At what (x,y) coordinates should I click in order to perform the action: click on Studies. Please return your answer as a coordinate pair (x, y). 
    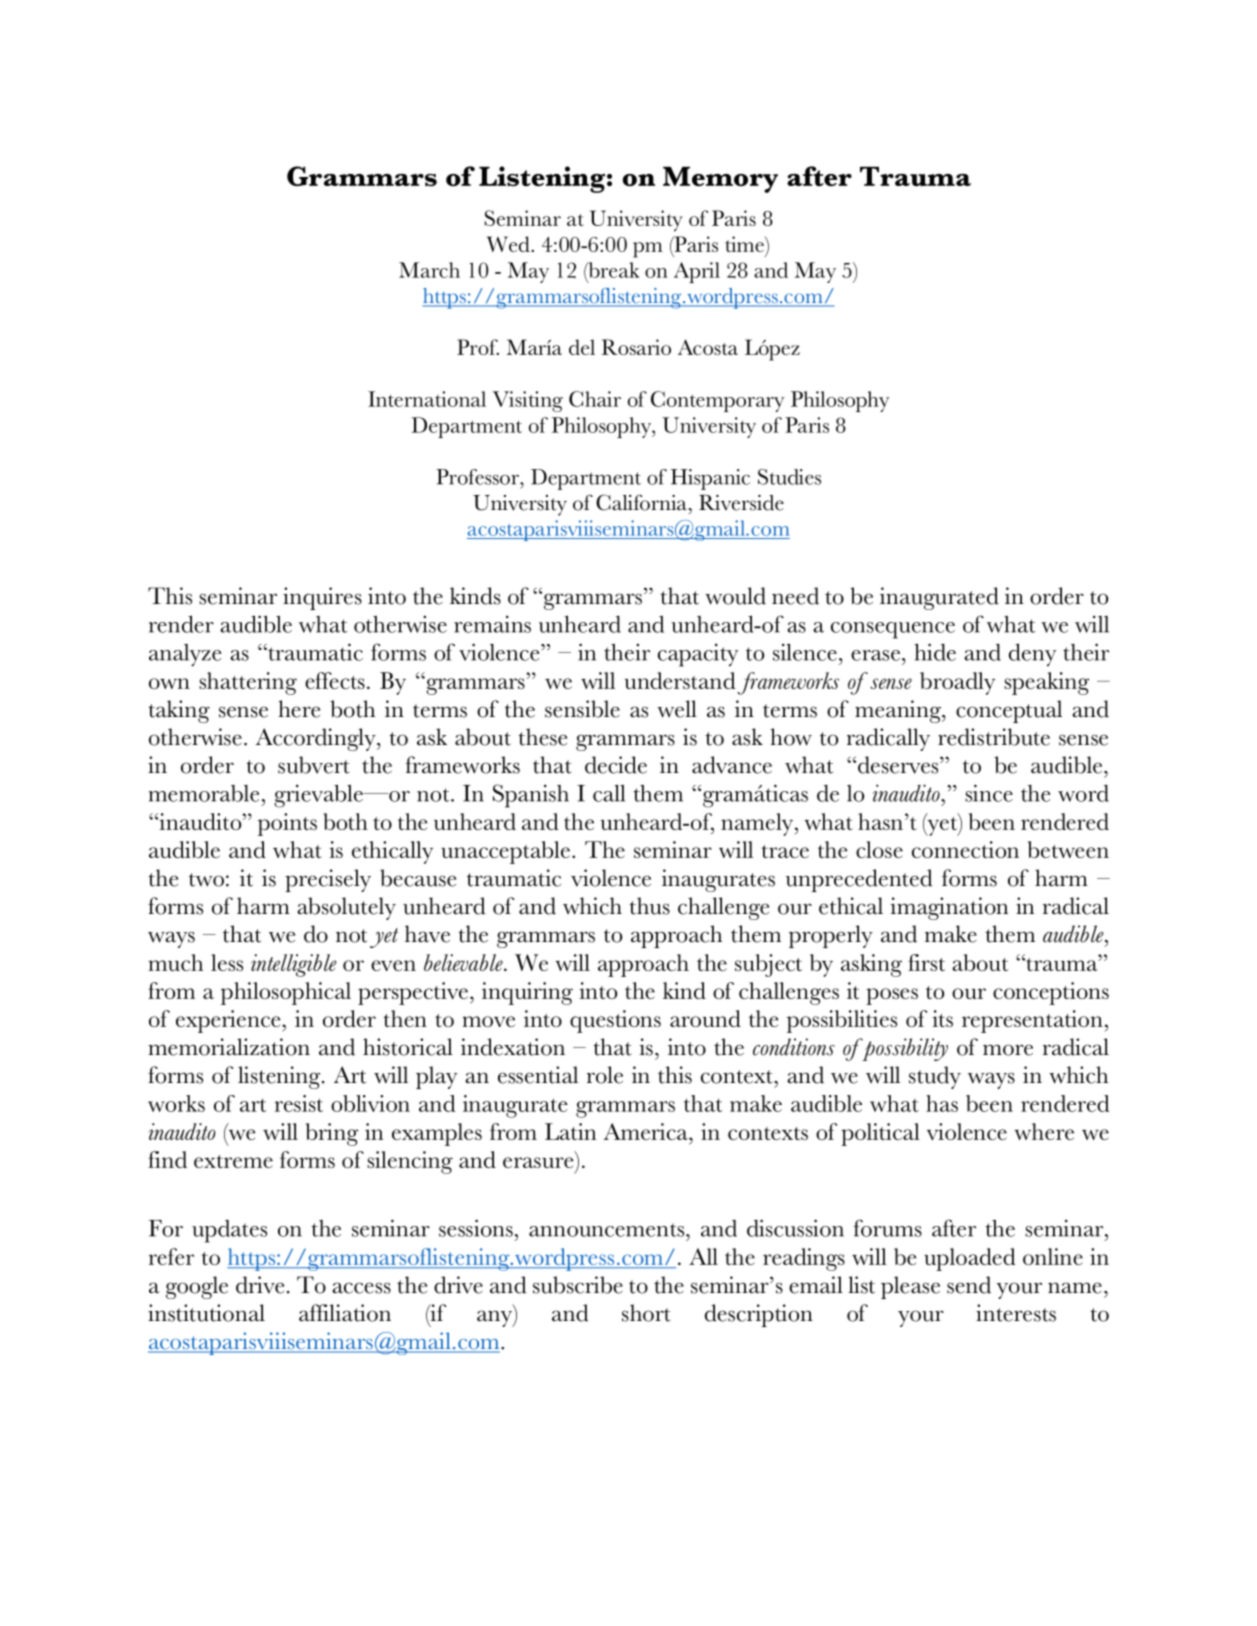
    Looking at the image, I should click on (789, 477).
